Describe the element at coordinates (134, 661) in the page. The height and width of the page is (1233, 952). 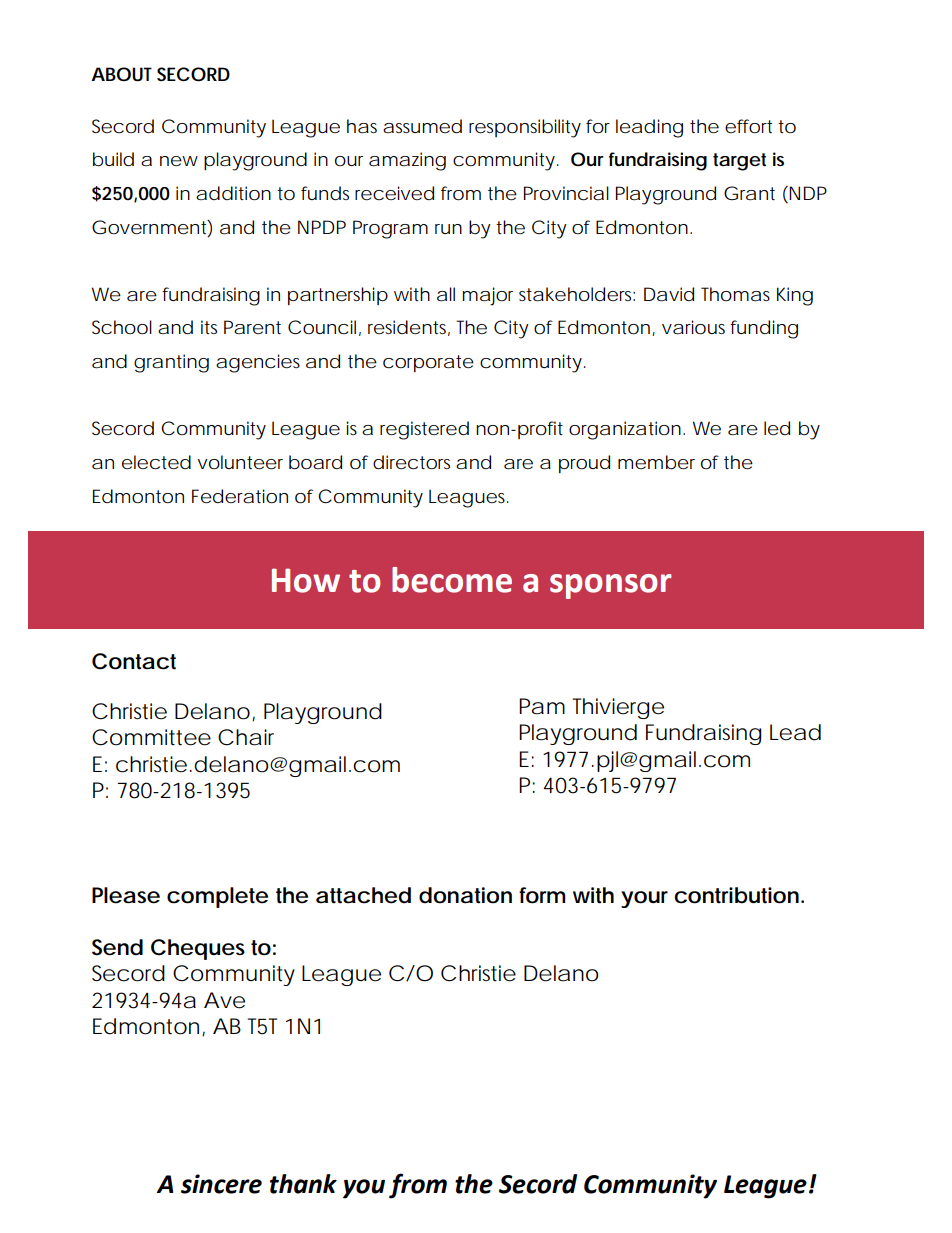
I see `Contact` at that location.
